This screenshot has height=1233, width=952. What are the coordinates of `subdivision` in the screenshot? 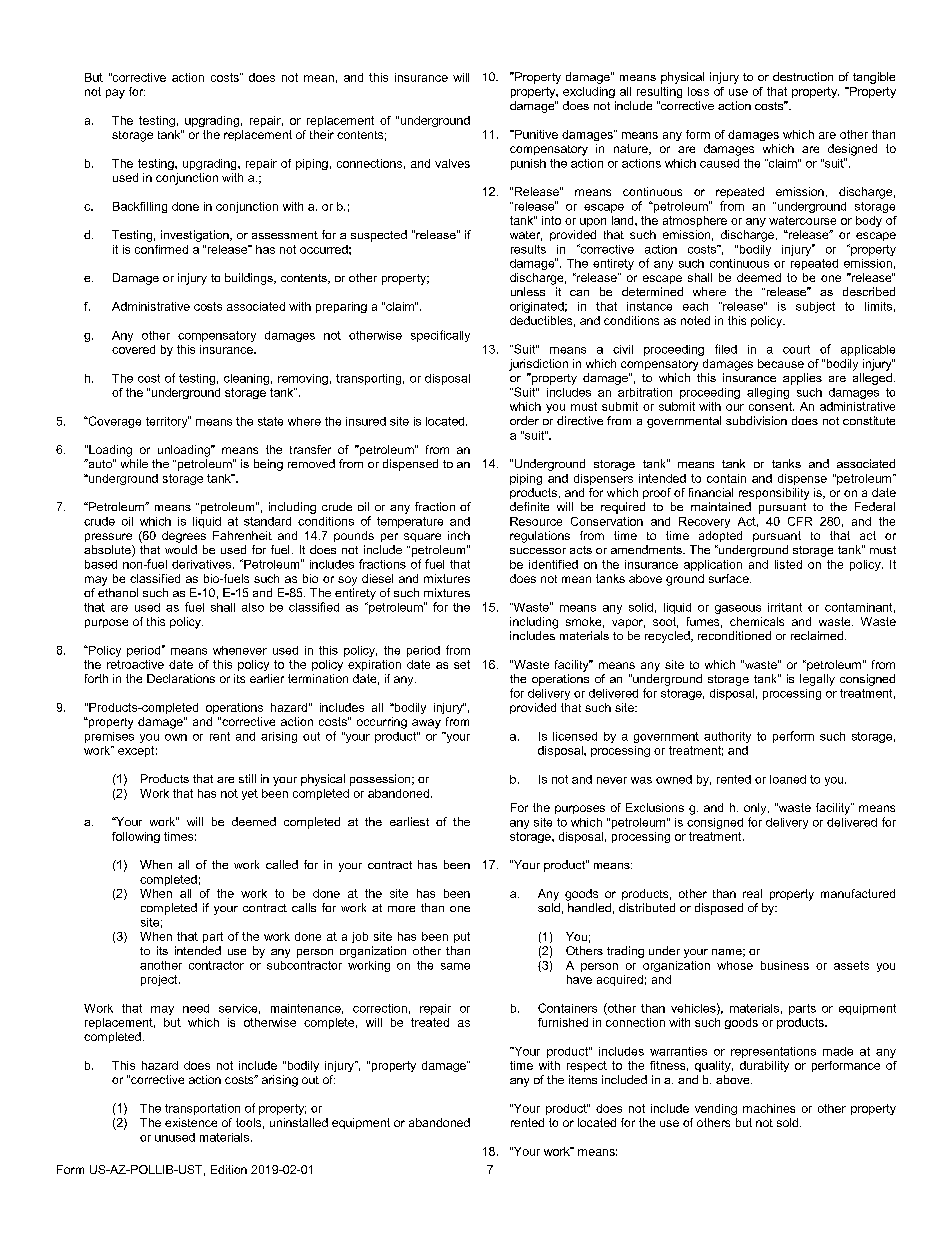 It's located at (756, 420).
